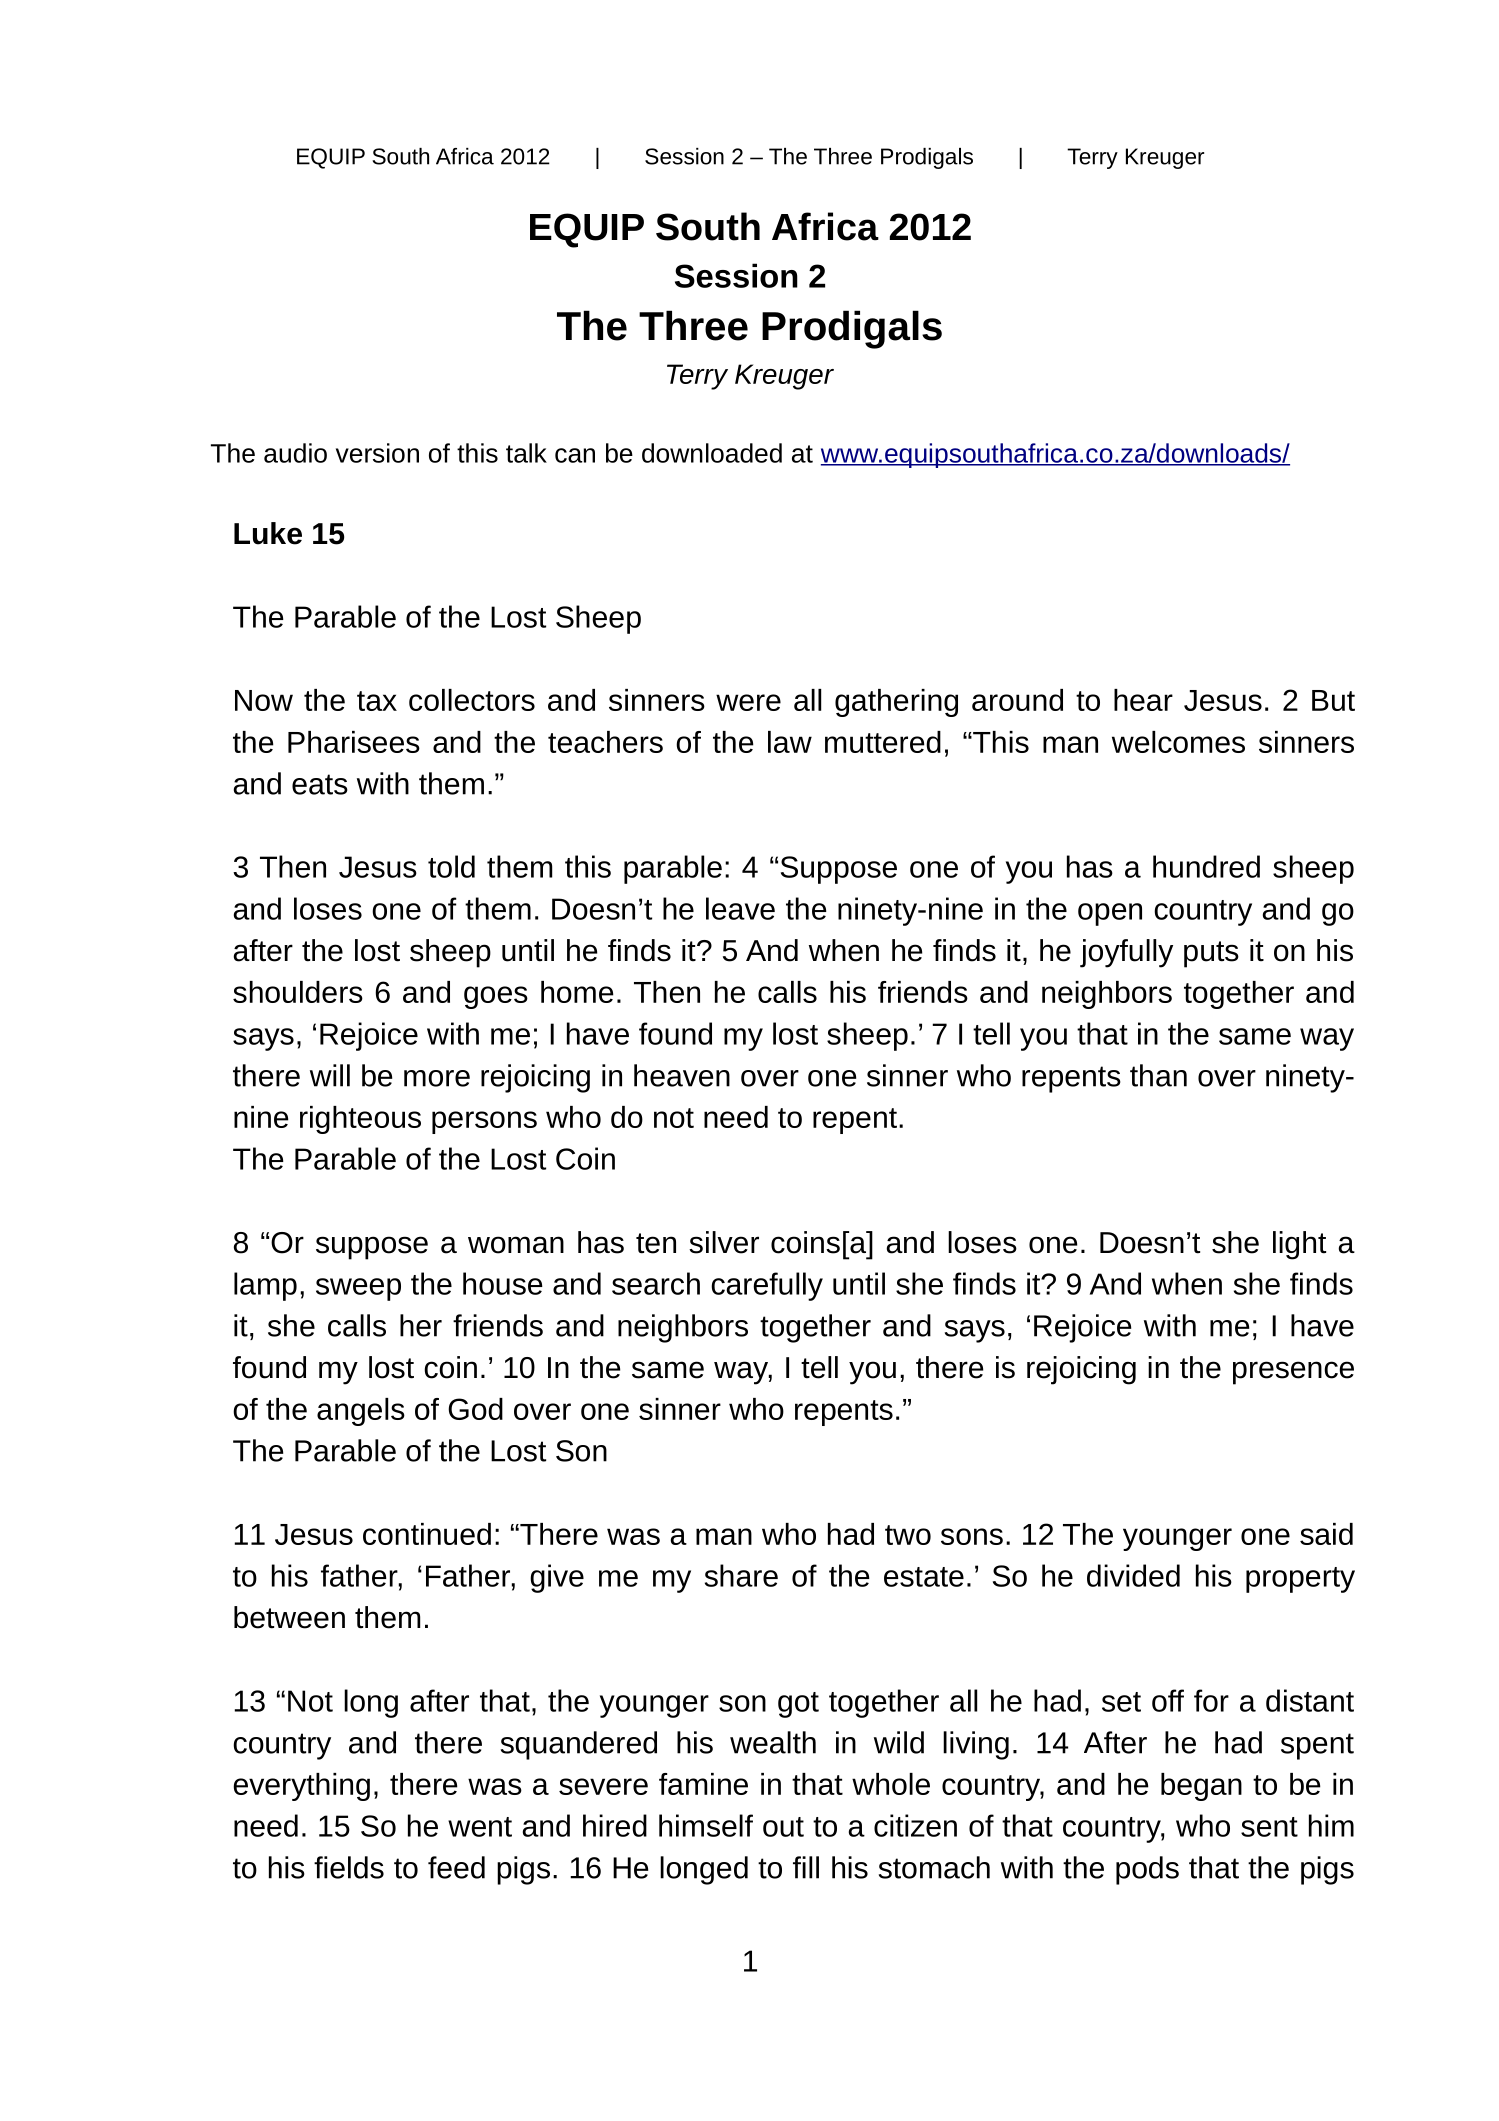 Image resolution: width=1499 pixels, height=2121 pixels. Describe the element at coordinates (806, 1867) in the screenshot. I see `fill` at that location.
